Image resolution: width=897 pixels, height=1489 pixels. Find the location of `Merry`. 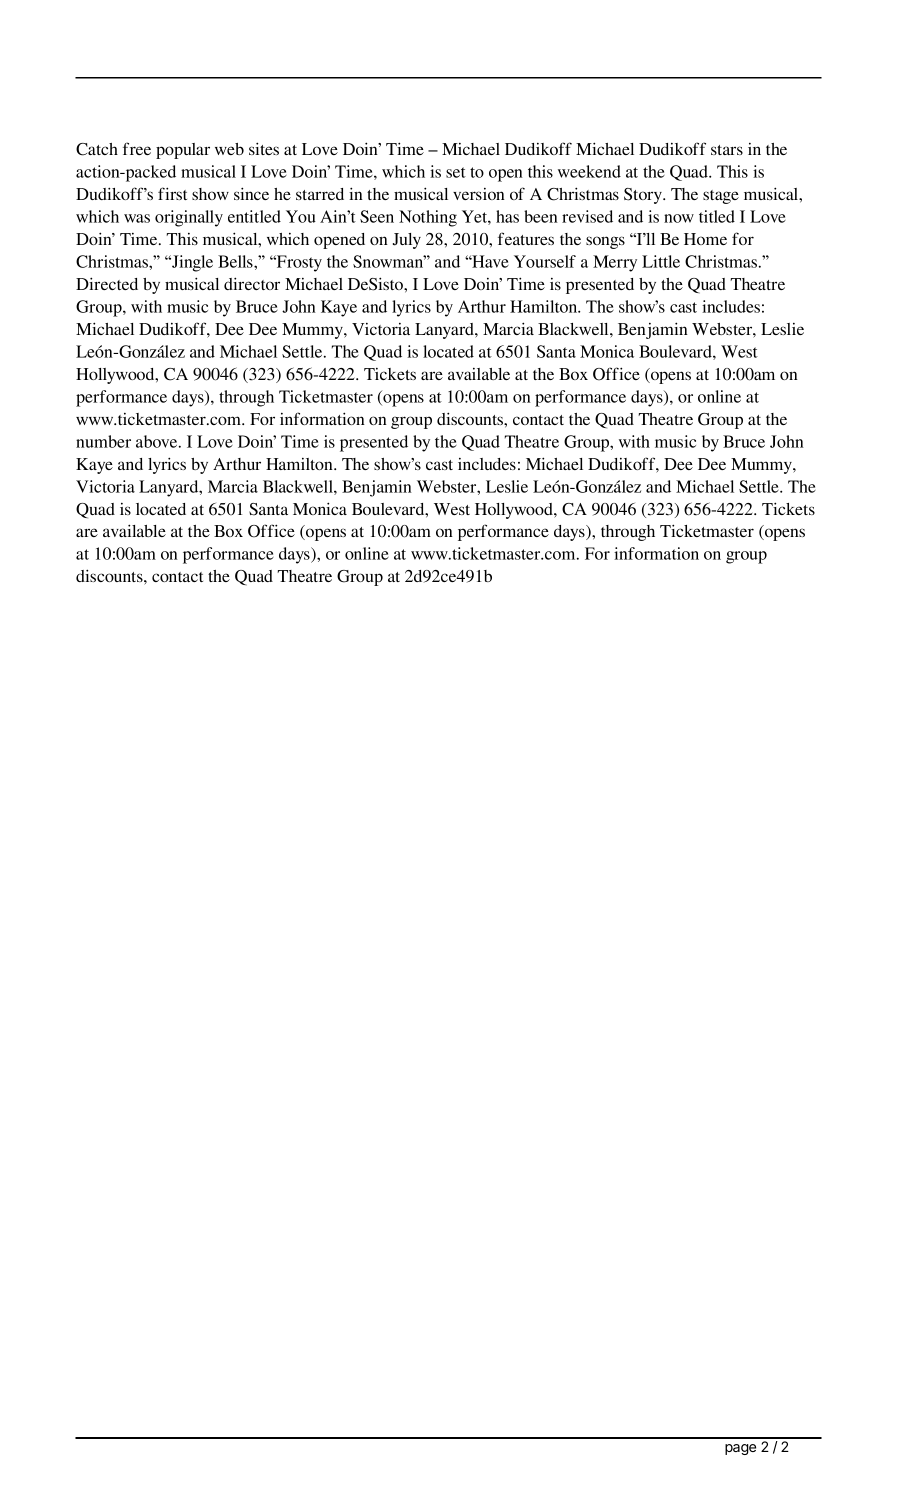

Merry is located at coordinates (615, 263).
